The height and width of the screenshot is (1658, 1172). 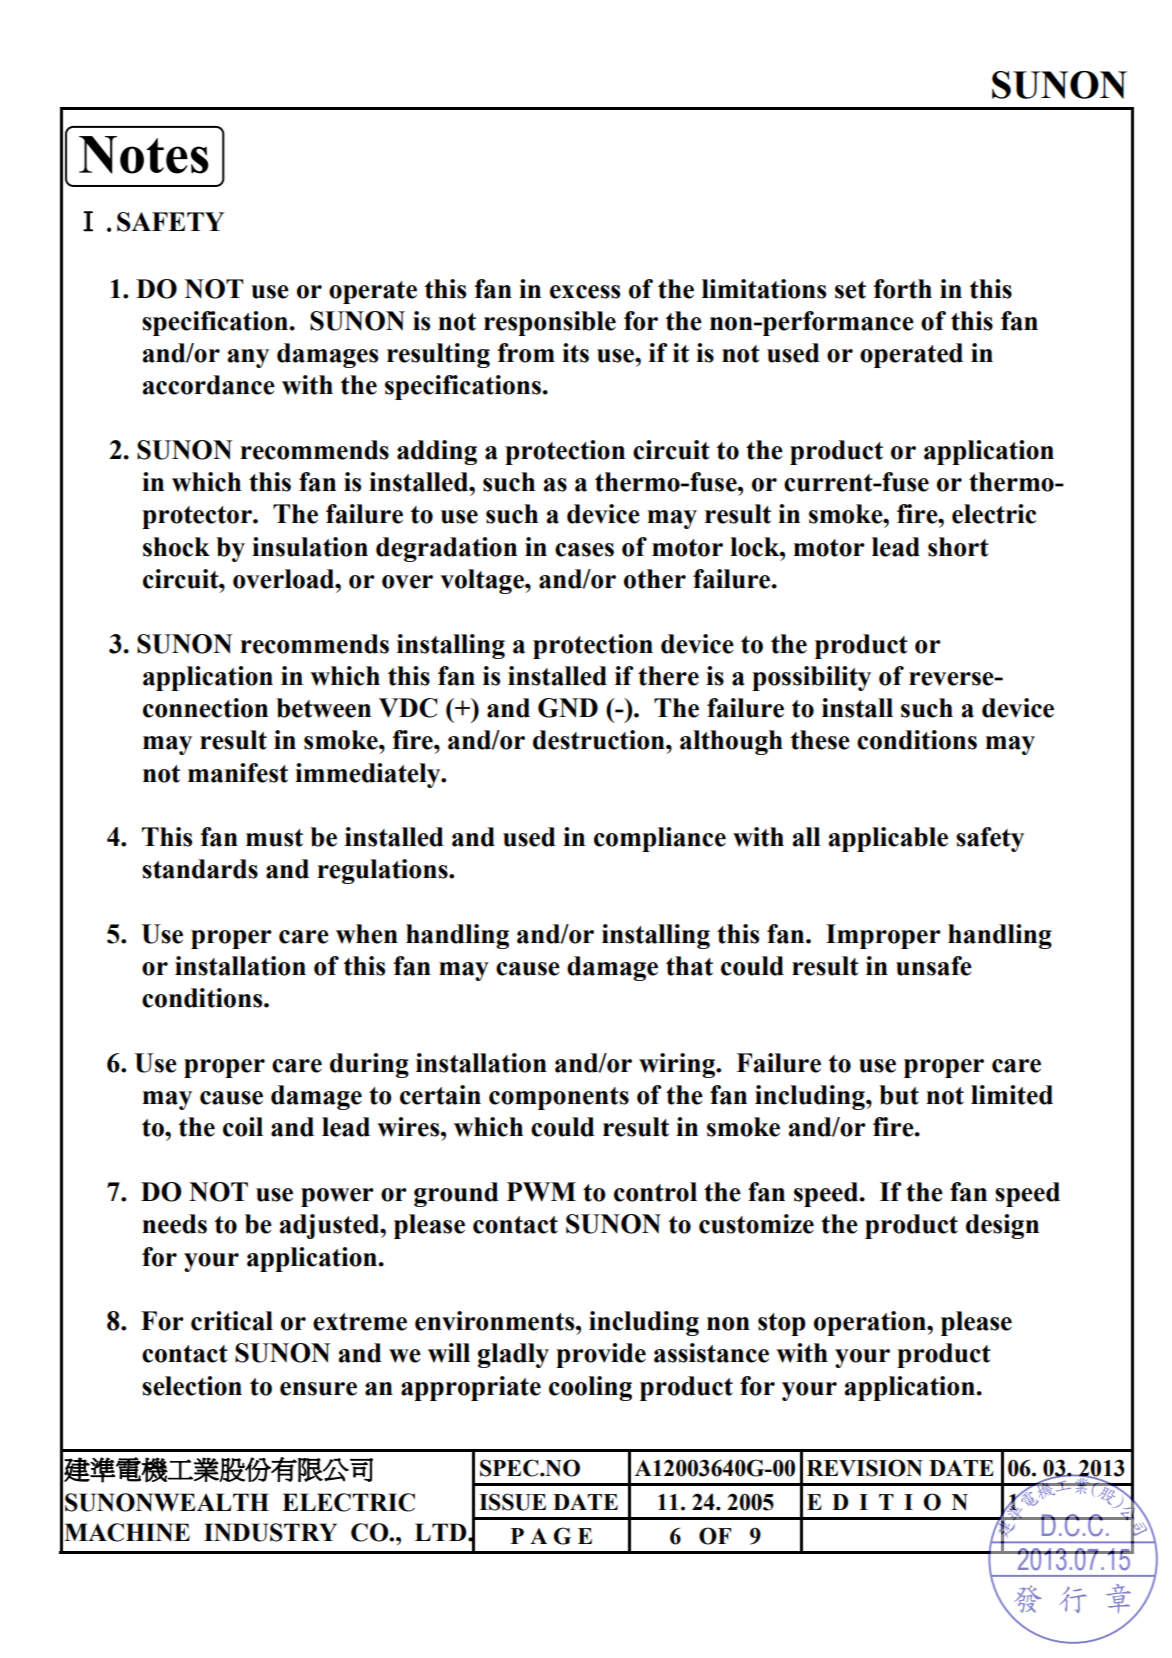 I want to click on insulation, so click(x=310, y=547).
